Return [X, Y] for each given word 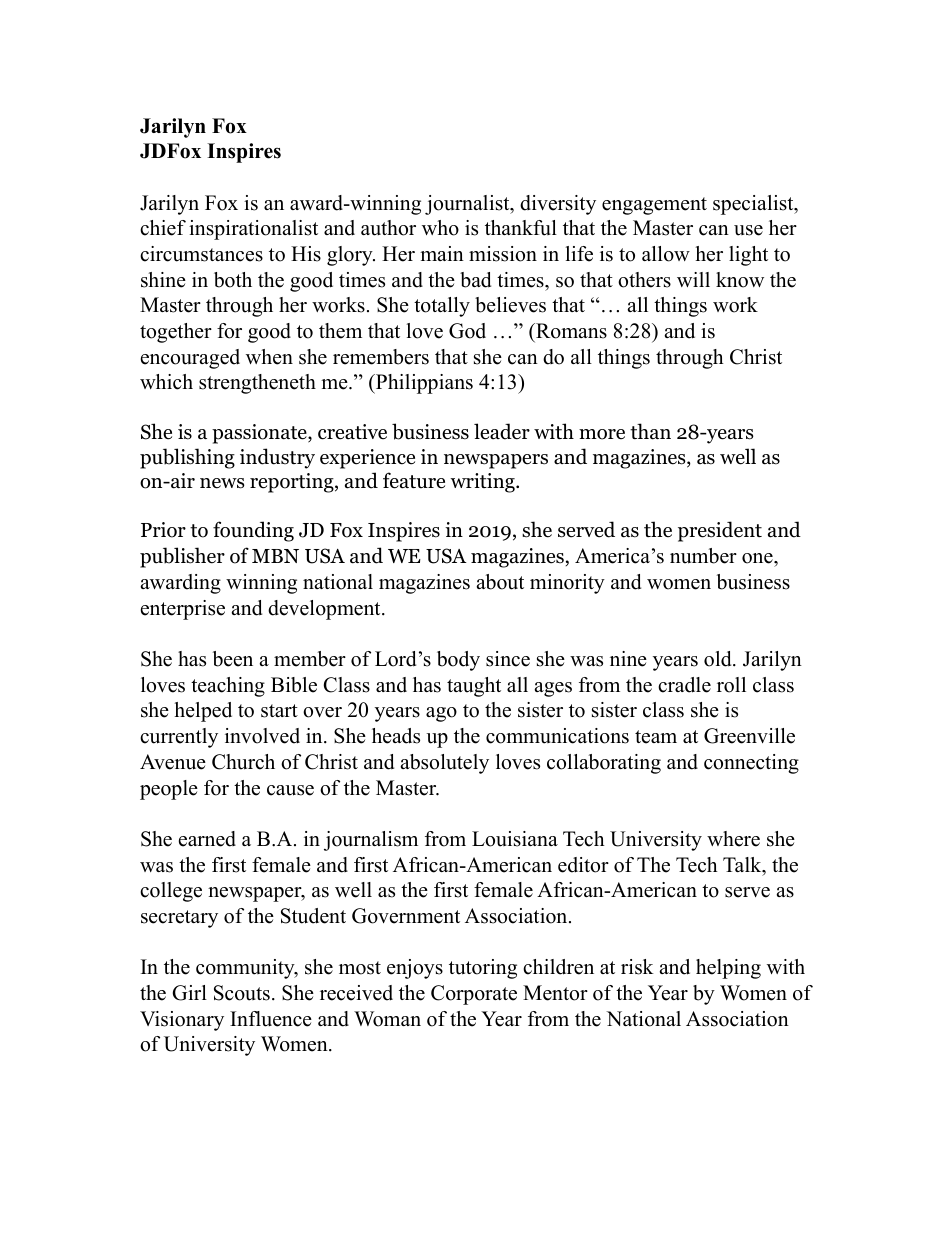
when [269, 357]
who [440, 228]
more [602, 434]
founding [253, 531]
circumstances [201, 254]
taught [474, 687]
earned [207, 839]
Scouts [242, 993]
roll [731, 685]
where [733, 839]
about [500, 582]
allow [666, 254]
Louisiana [515, 839]
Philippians [423, 384]
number [703, 556]
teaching [228, 687]
